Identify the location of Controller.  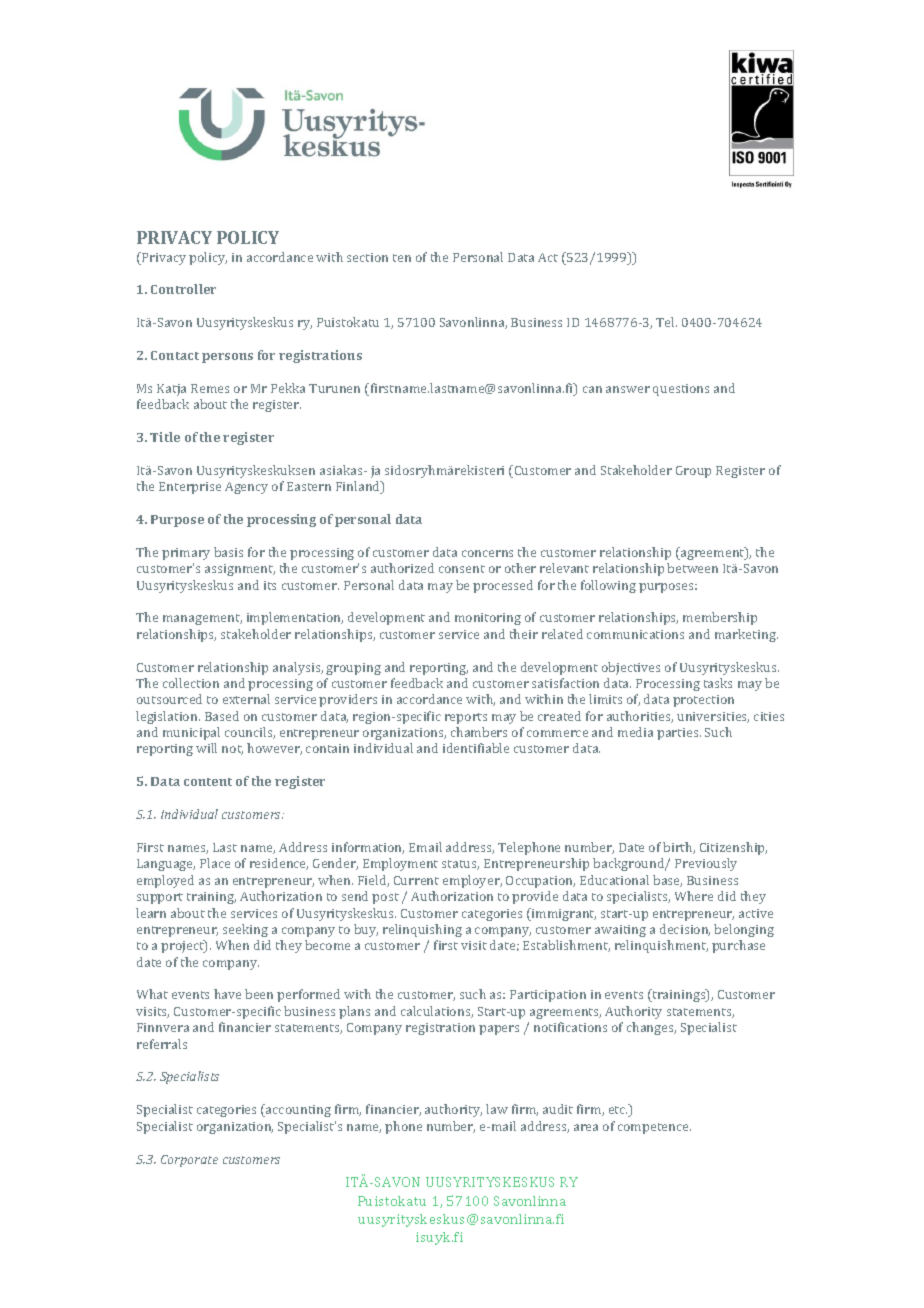
(183, 289).
